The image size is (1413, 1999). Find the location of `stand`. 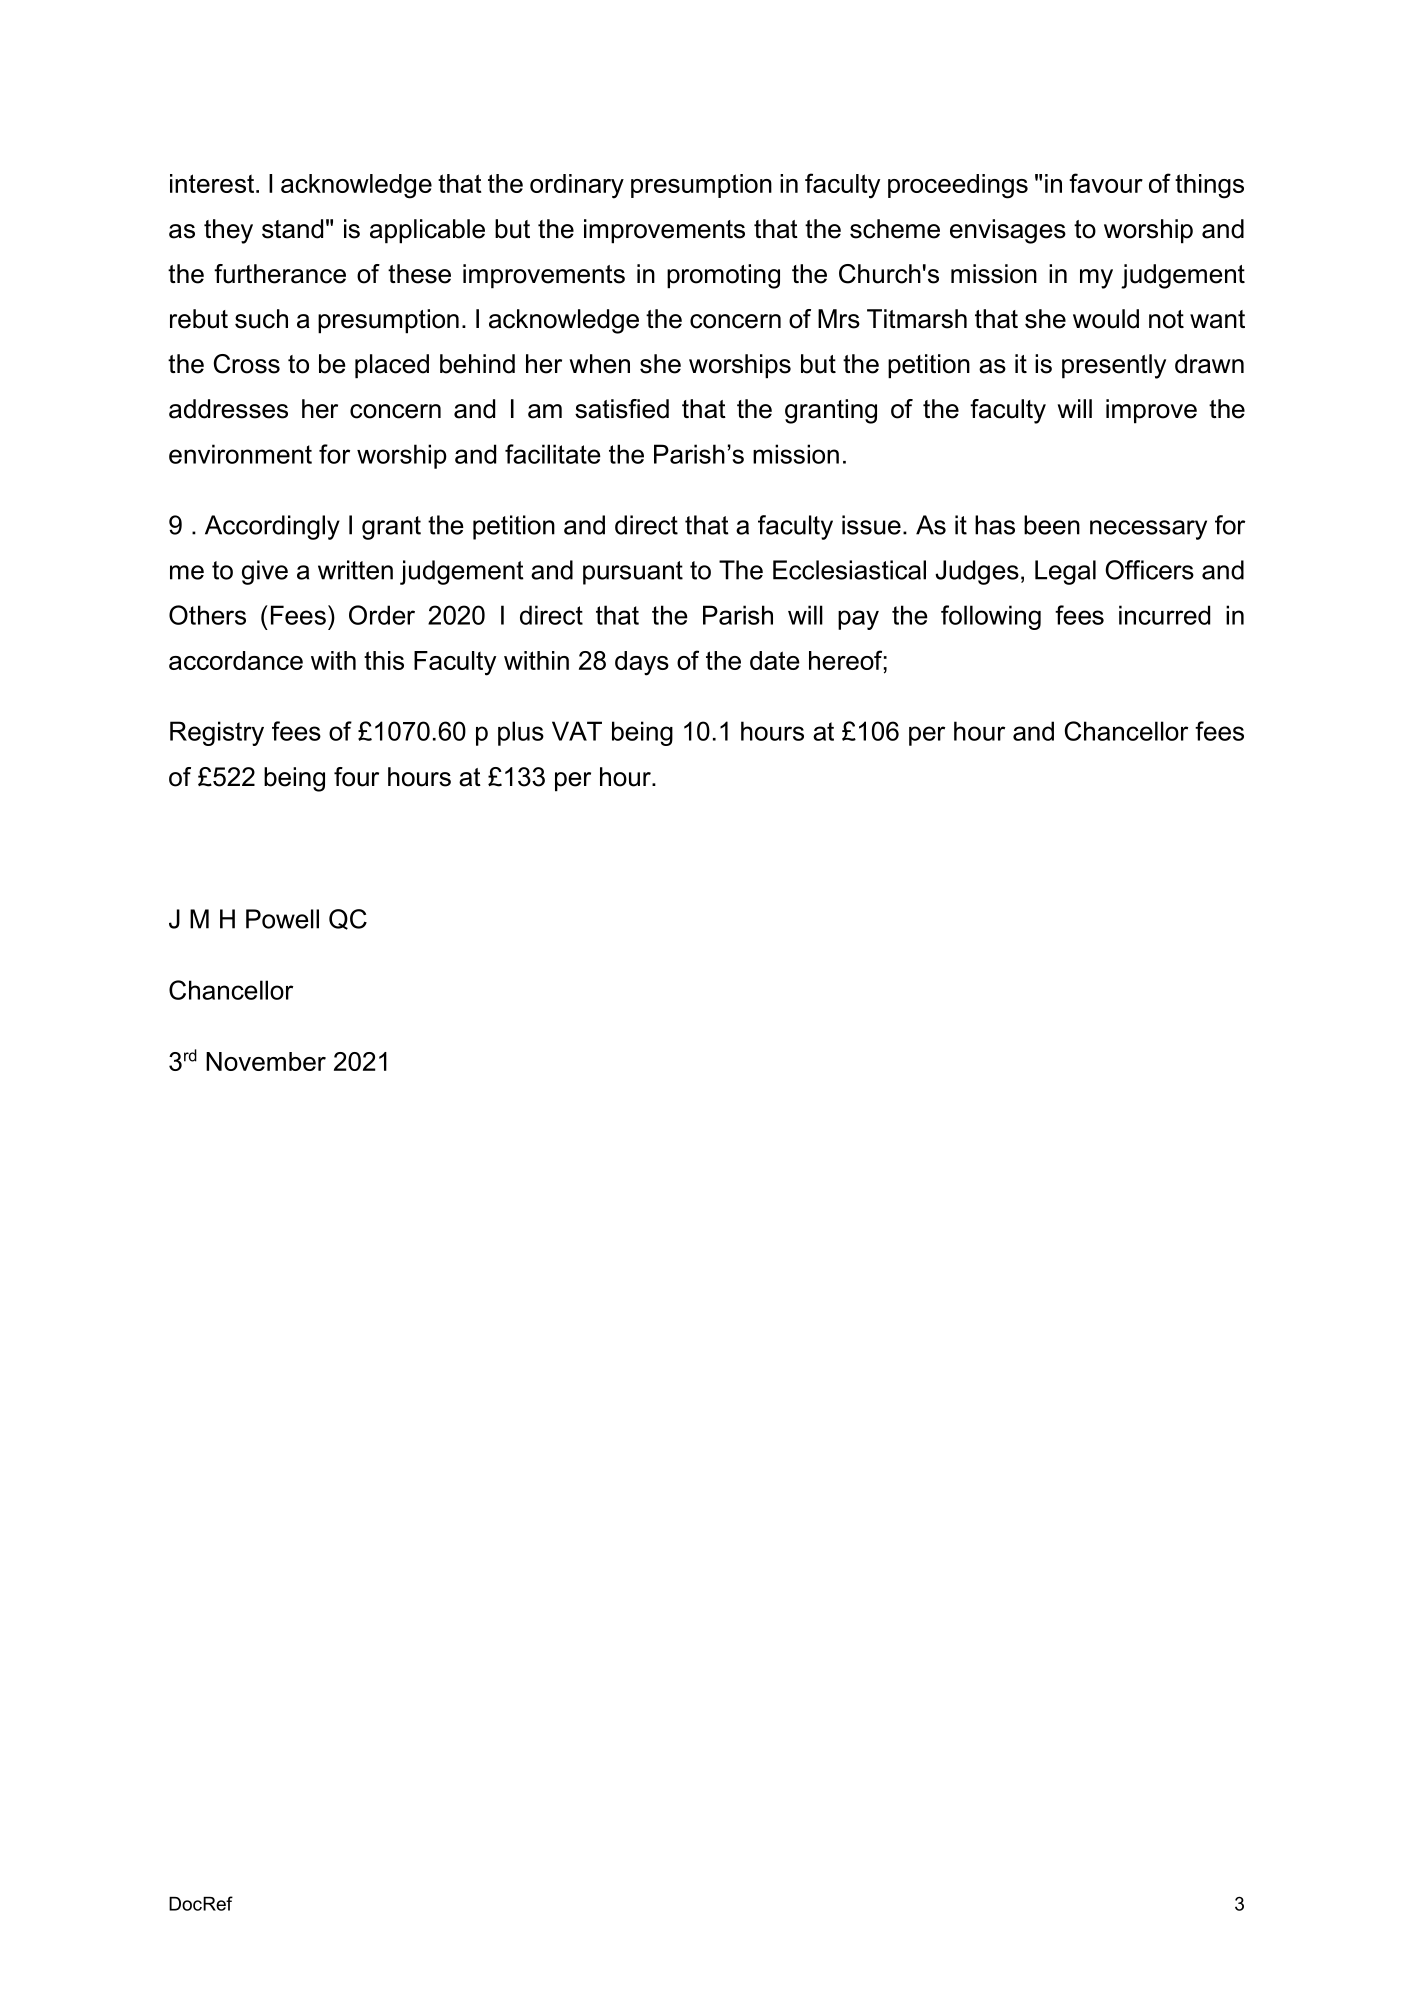

stand is located at coordinates (292, 229).
